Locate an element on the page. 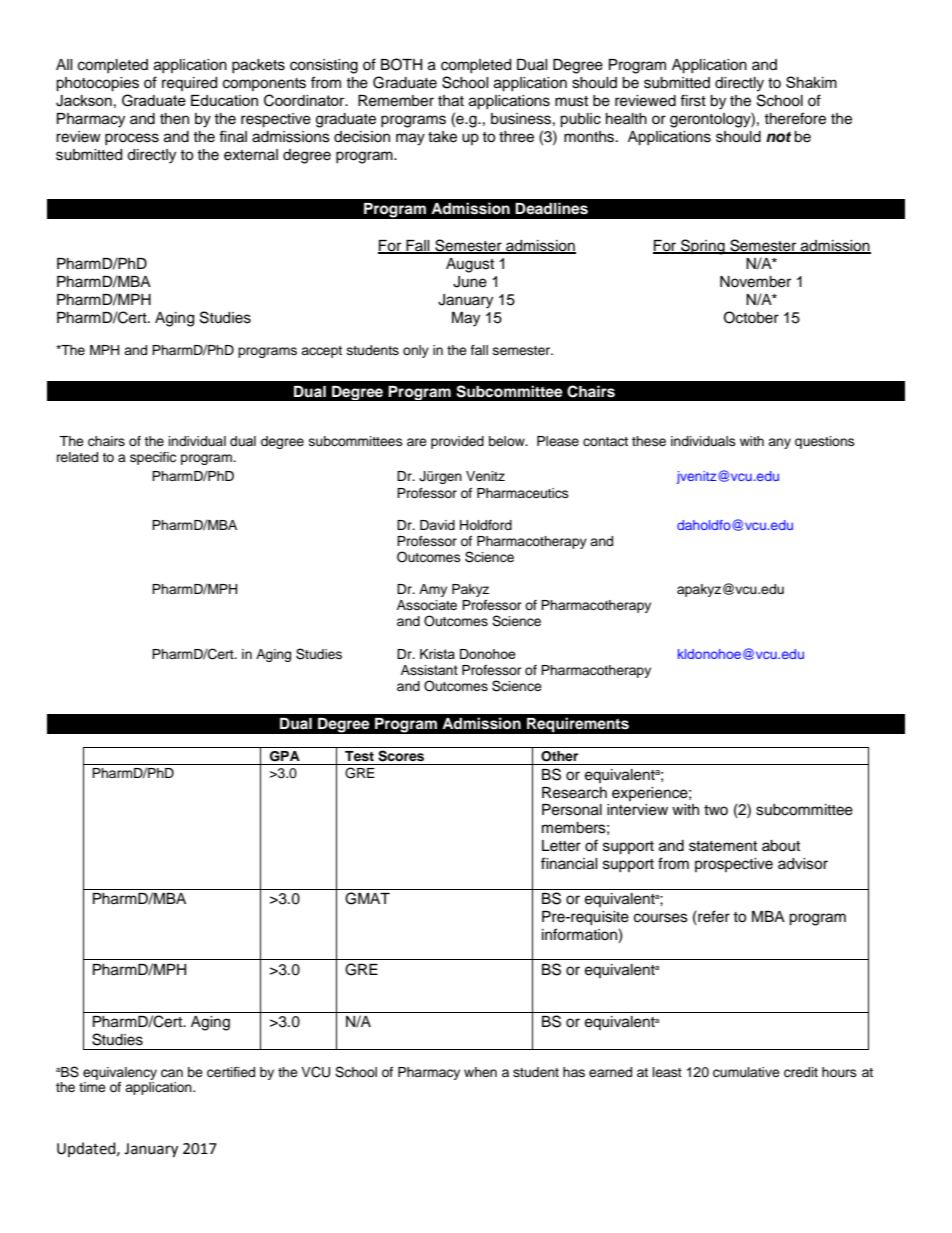 The width and height of the document is (952, 1233). Krista is located at coordinates (437, 654).
